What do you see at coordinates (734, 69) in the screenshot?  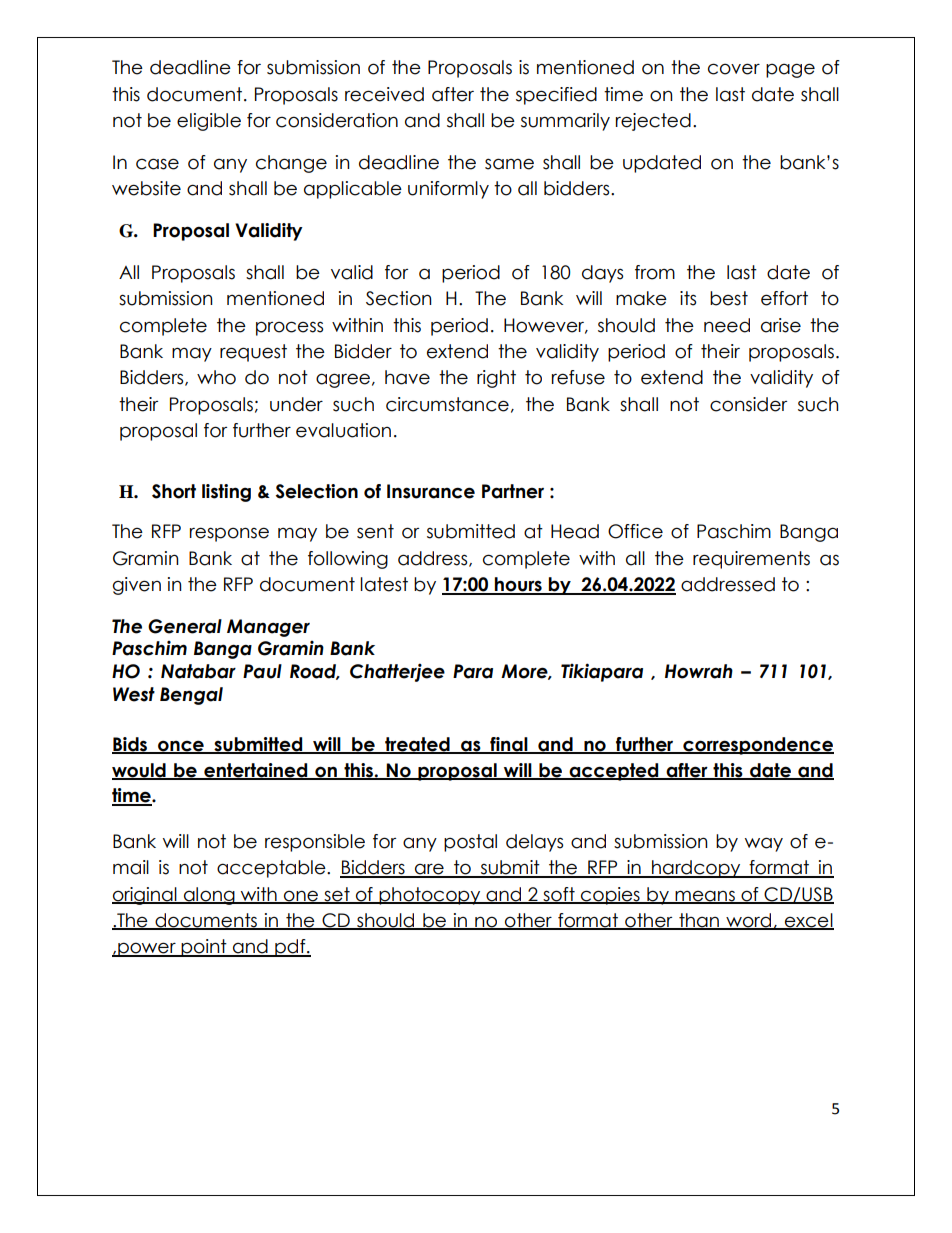 I see `cover` at bounding box center [734, 69].
